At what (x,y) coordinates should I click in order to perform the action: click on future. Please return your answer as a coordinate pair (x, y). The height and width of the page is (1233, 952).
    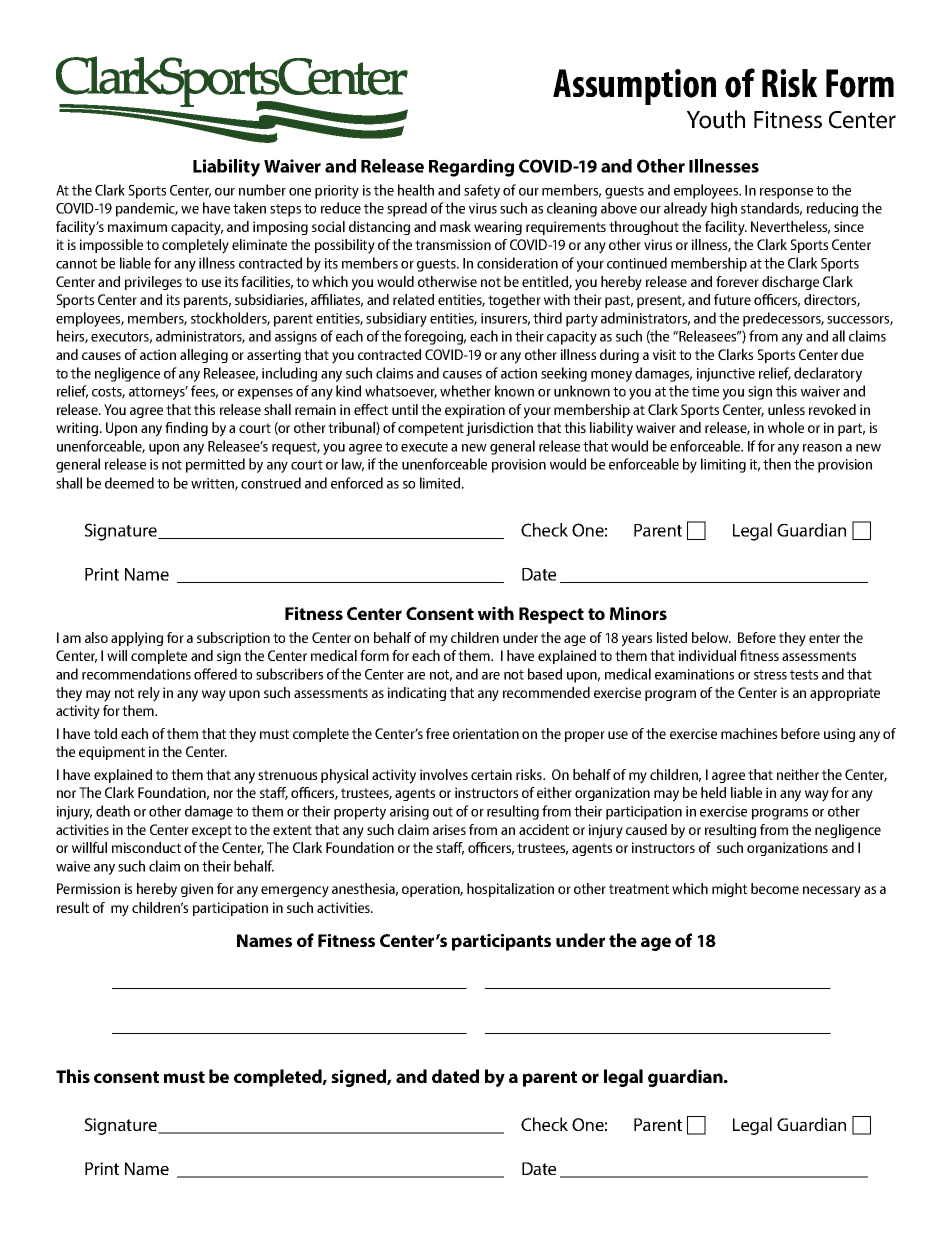
    Looking at the image, I should click on (732, 299).
